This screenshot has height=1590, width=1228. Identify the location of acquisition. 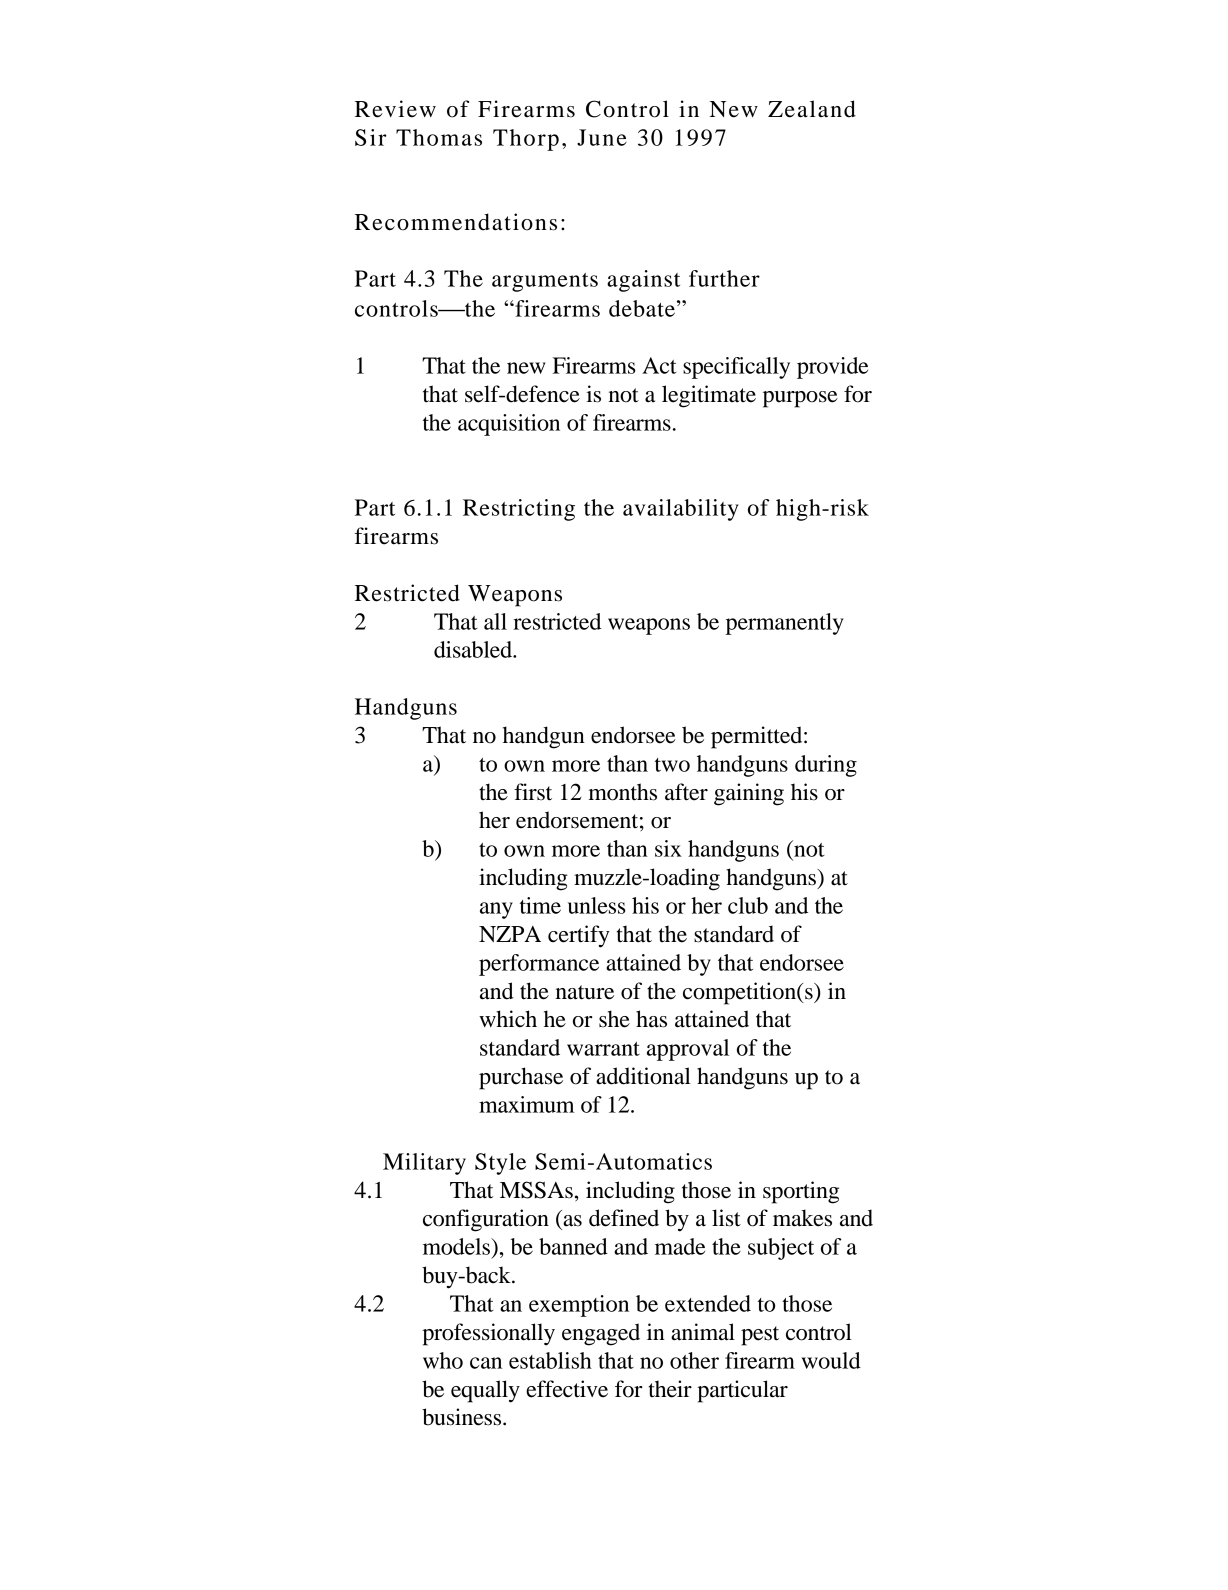
(509, 425).
